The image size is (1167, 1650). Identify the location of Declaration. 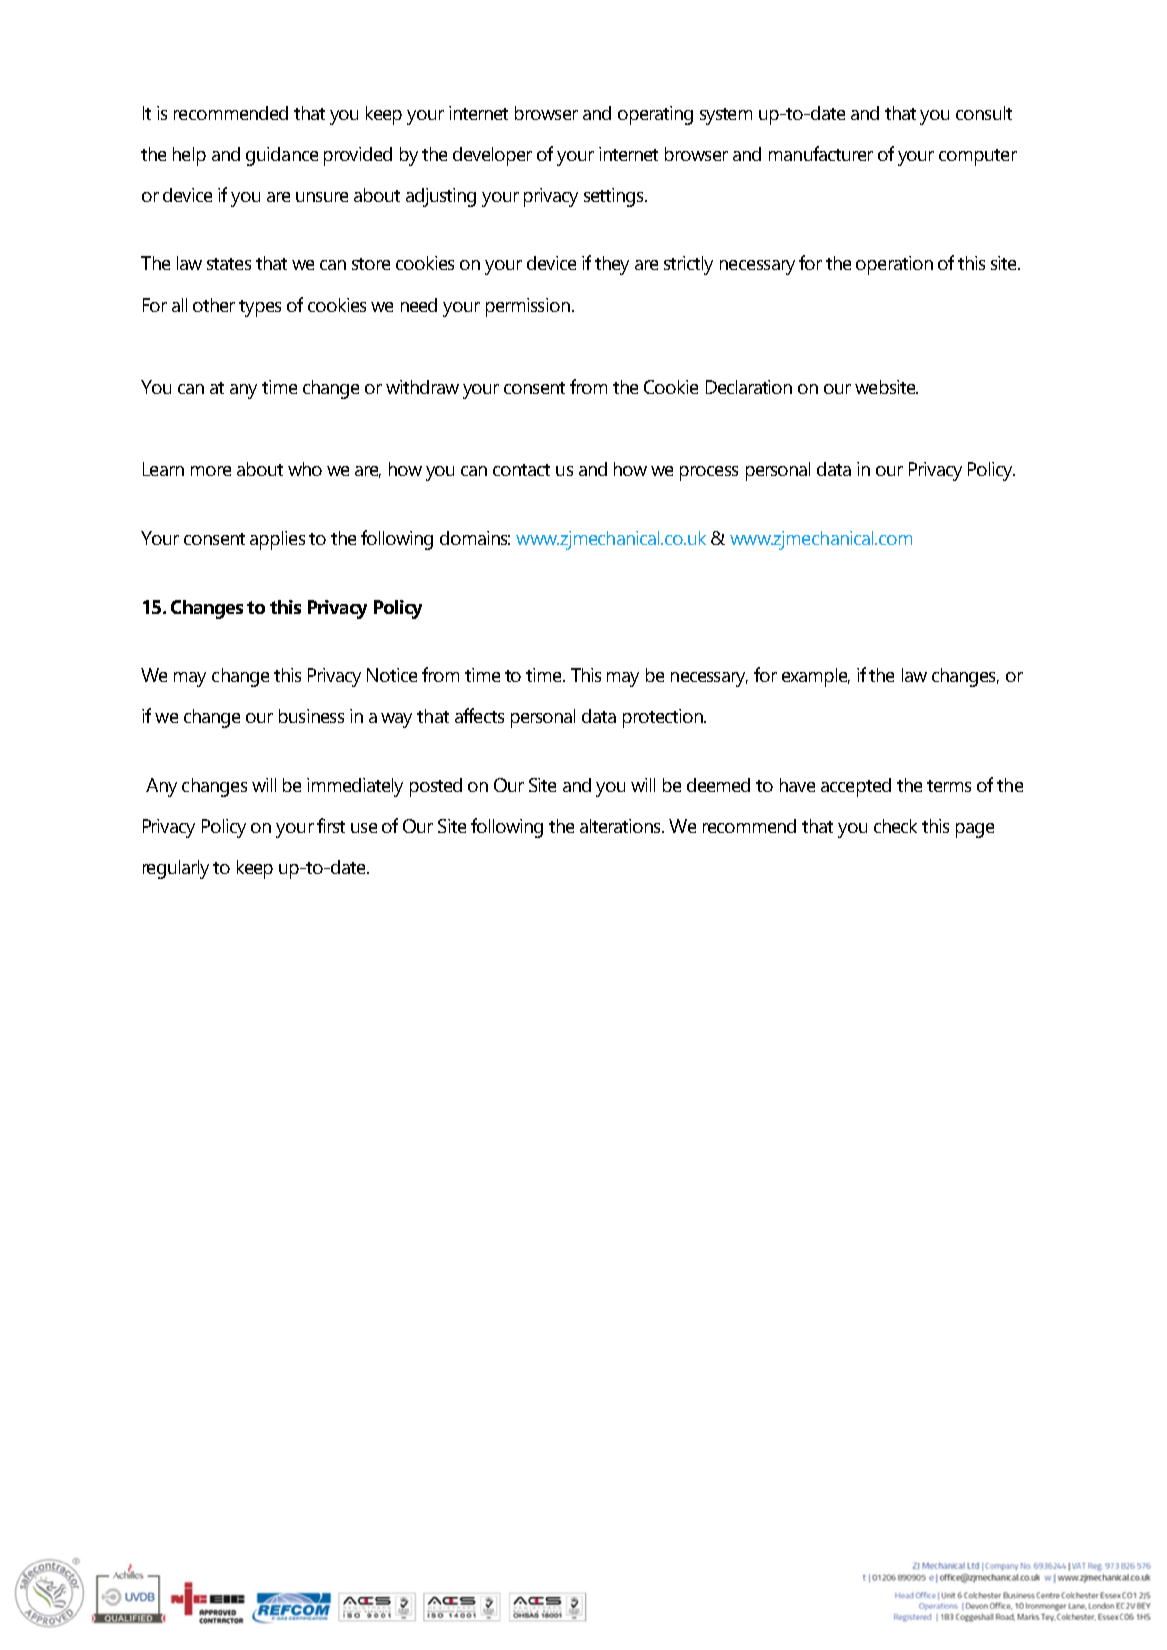
(749, 387).
